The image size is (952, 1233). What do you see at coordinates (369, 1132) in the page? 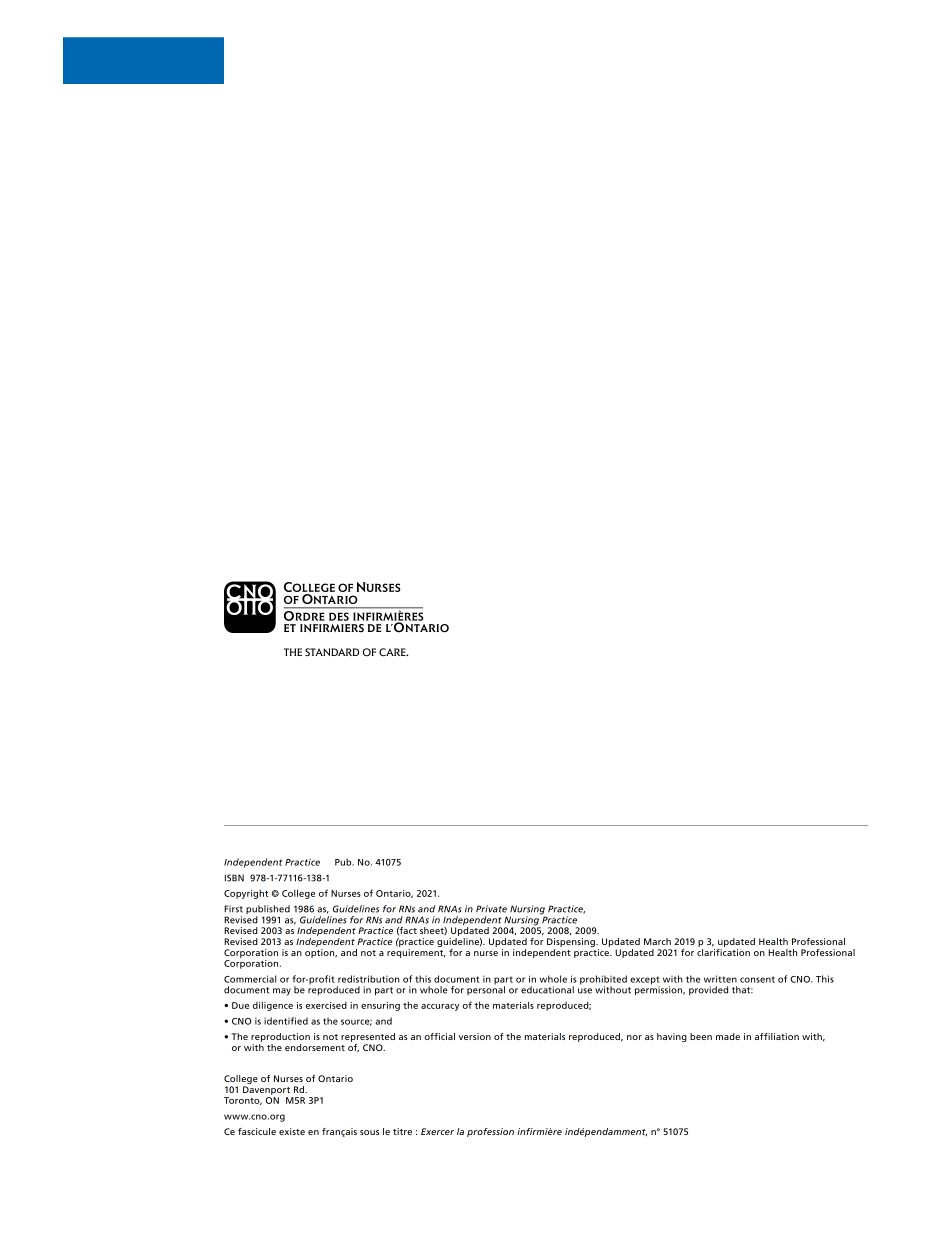
I see `sous` at bounding box center [369, 1132].
